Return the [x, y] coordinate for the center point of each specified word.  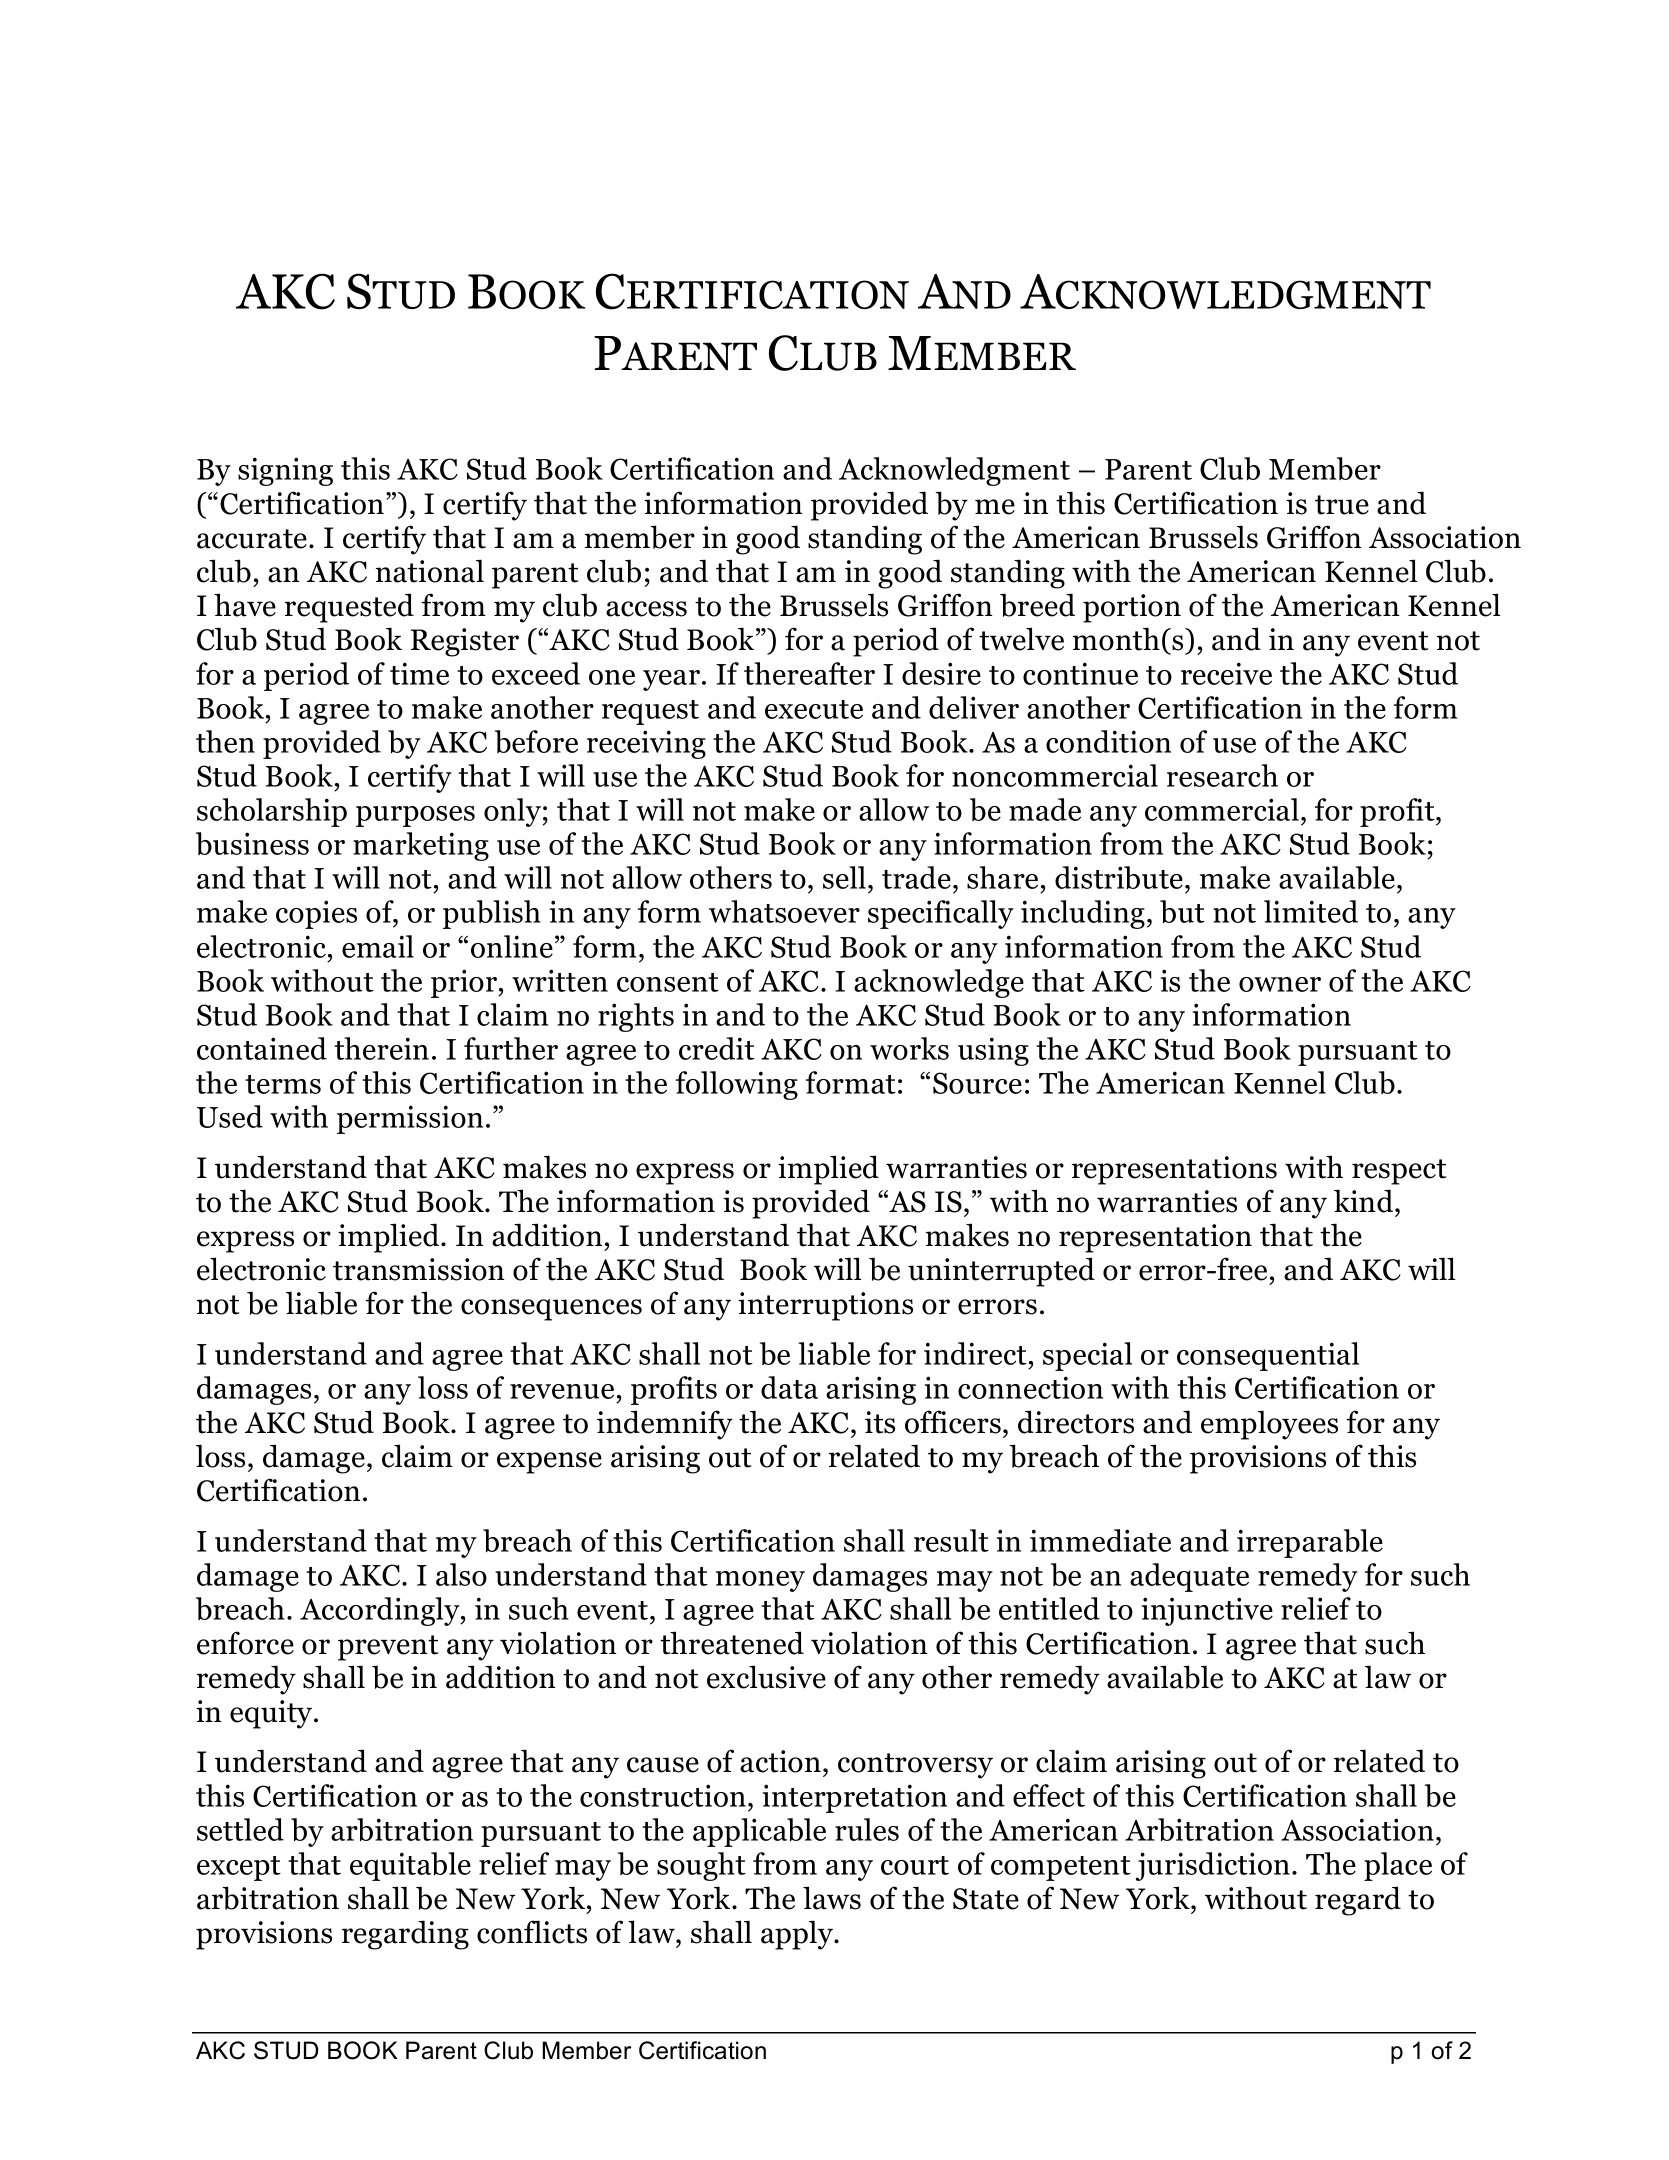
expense [549, 1463]
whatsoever [784, 911]
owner [1280, 984]
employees [1269, 1425]
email [378, 946]
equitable [410, 1866]
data [789, 1387]
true [1342, 505]
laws [832, 1898]
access [646, 609]
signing [285, 471]
